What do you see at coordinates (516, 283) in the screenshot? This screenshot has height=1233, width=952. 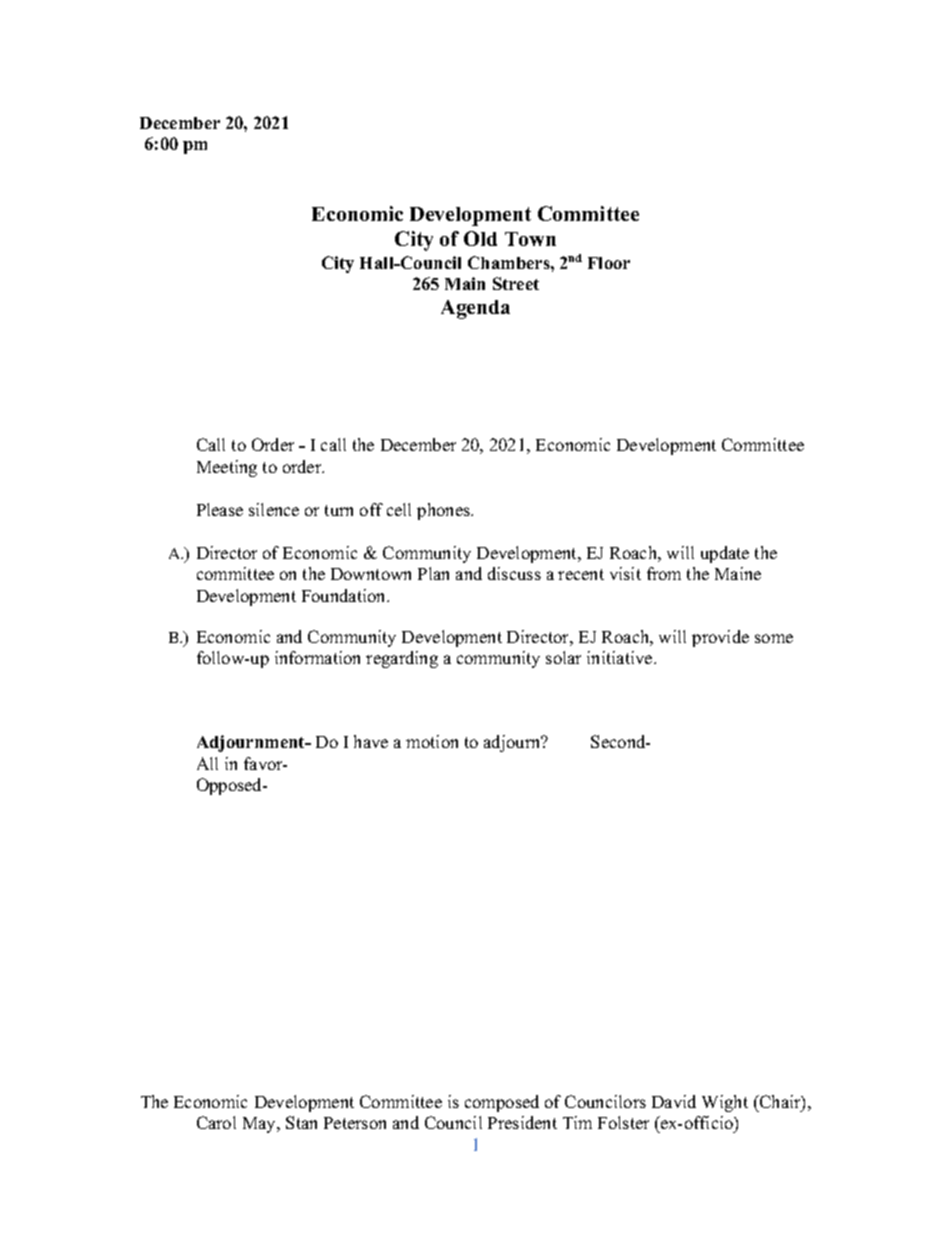 I see `Street` at bounding box center [516, 283].
